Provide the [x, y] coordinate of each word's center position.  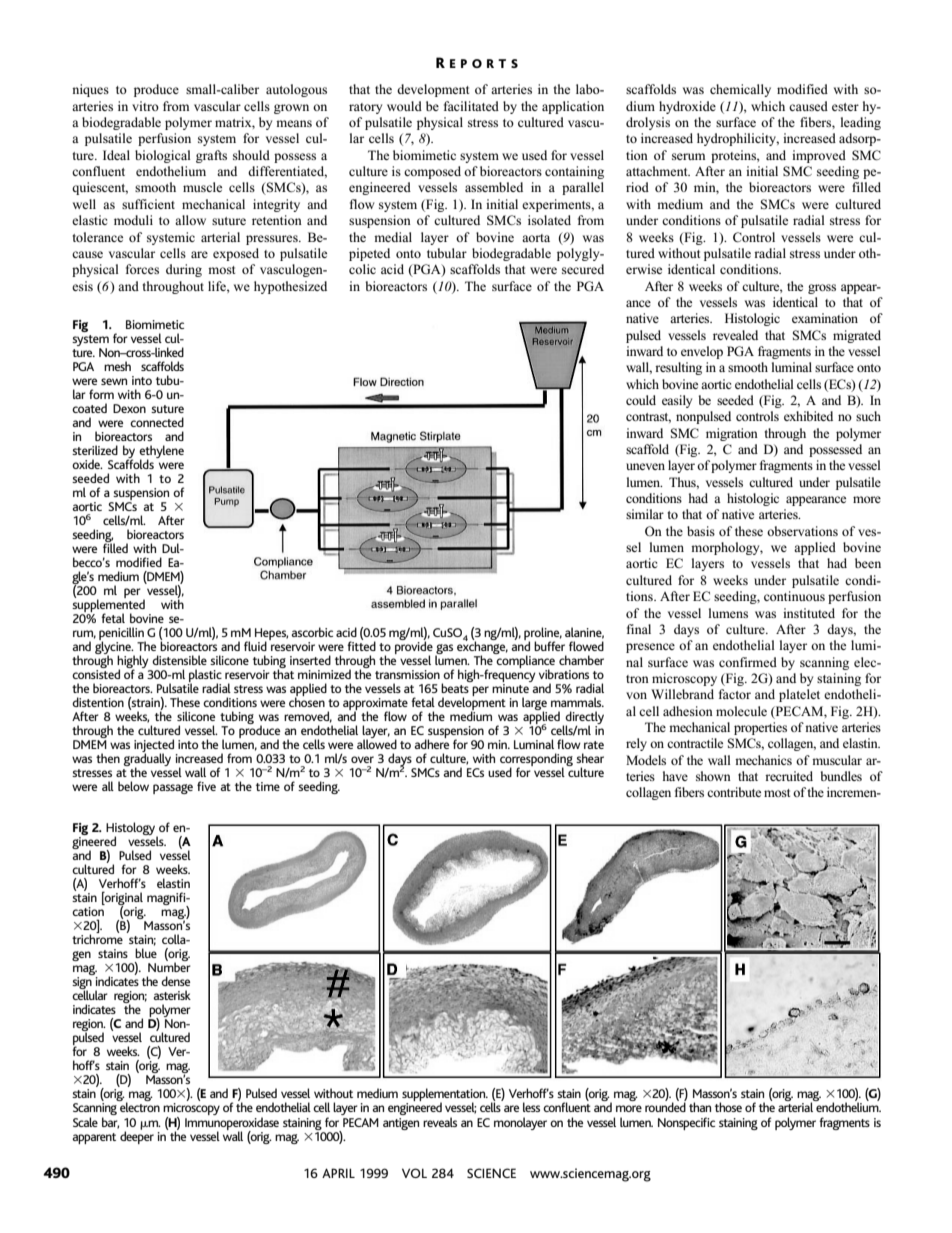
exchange [482, 648]
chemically [740, 90]
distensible [179, 660]
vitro [145, 106]
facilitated [471, 106]
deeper [137, 1136]
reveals [440, 1122]
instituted [809, 613]
